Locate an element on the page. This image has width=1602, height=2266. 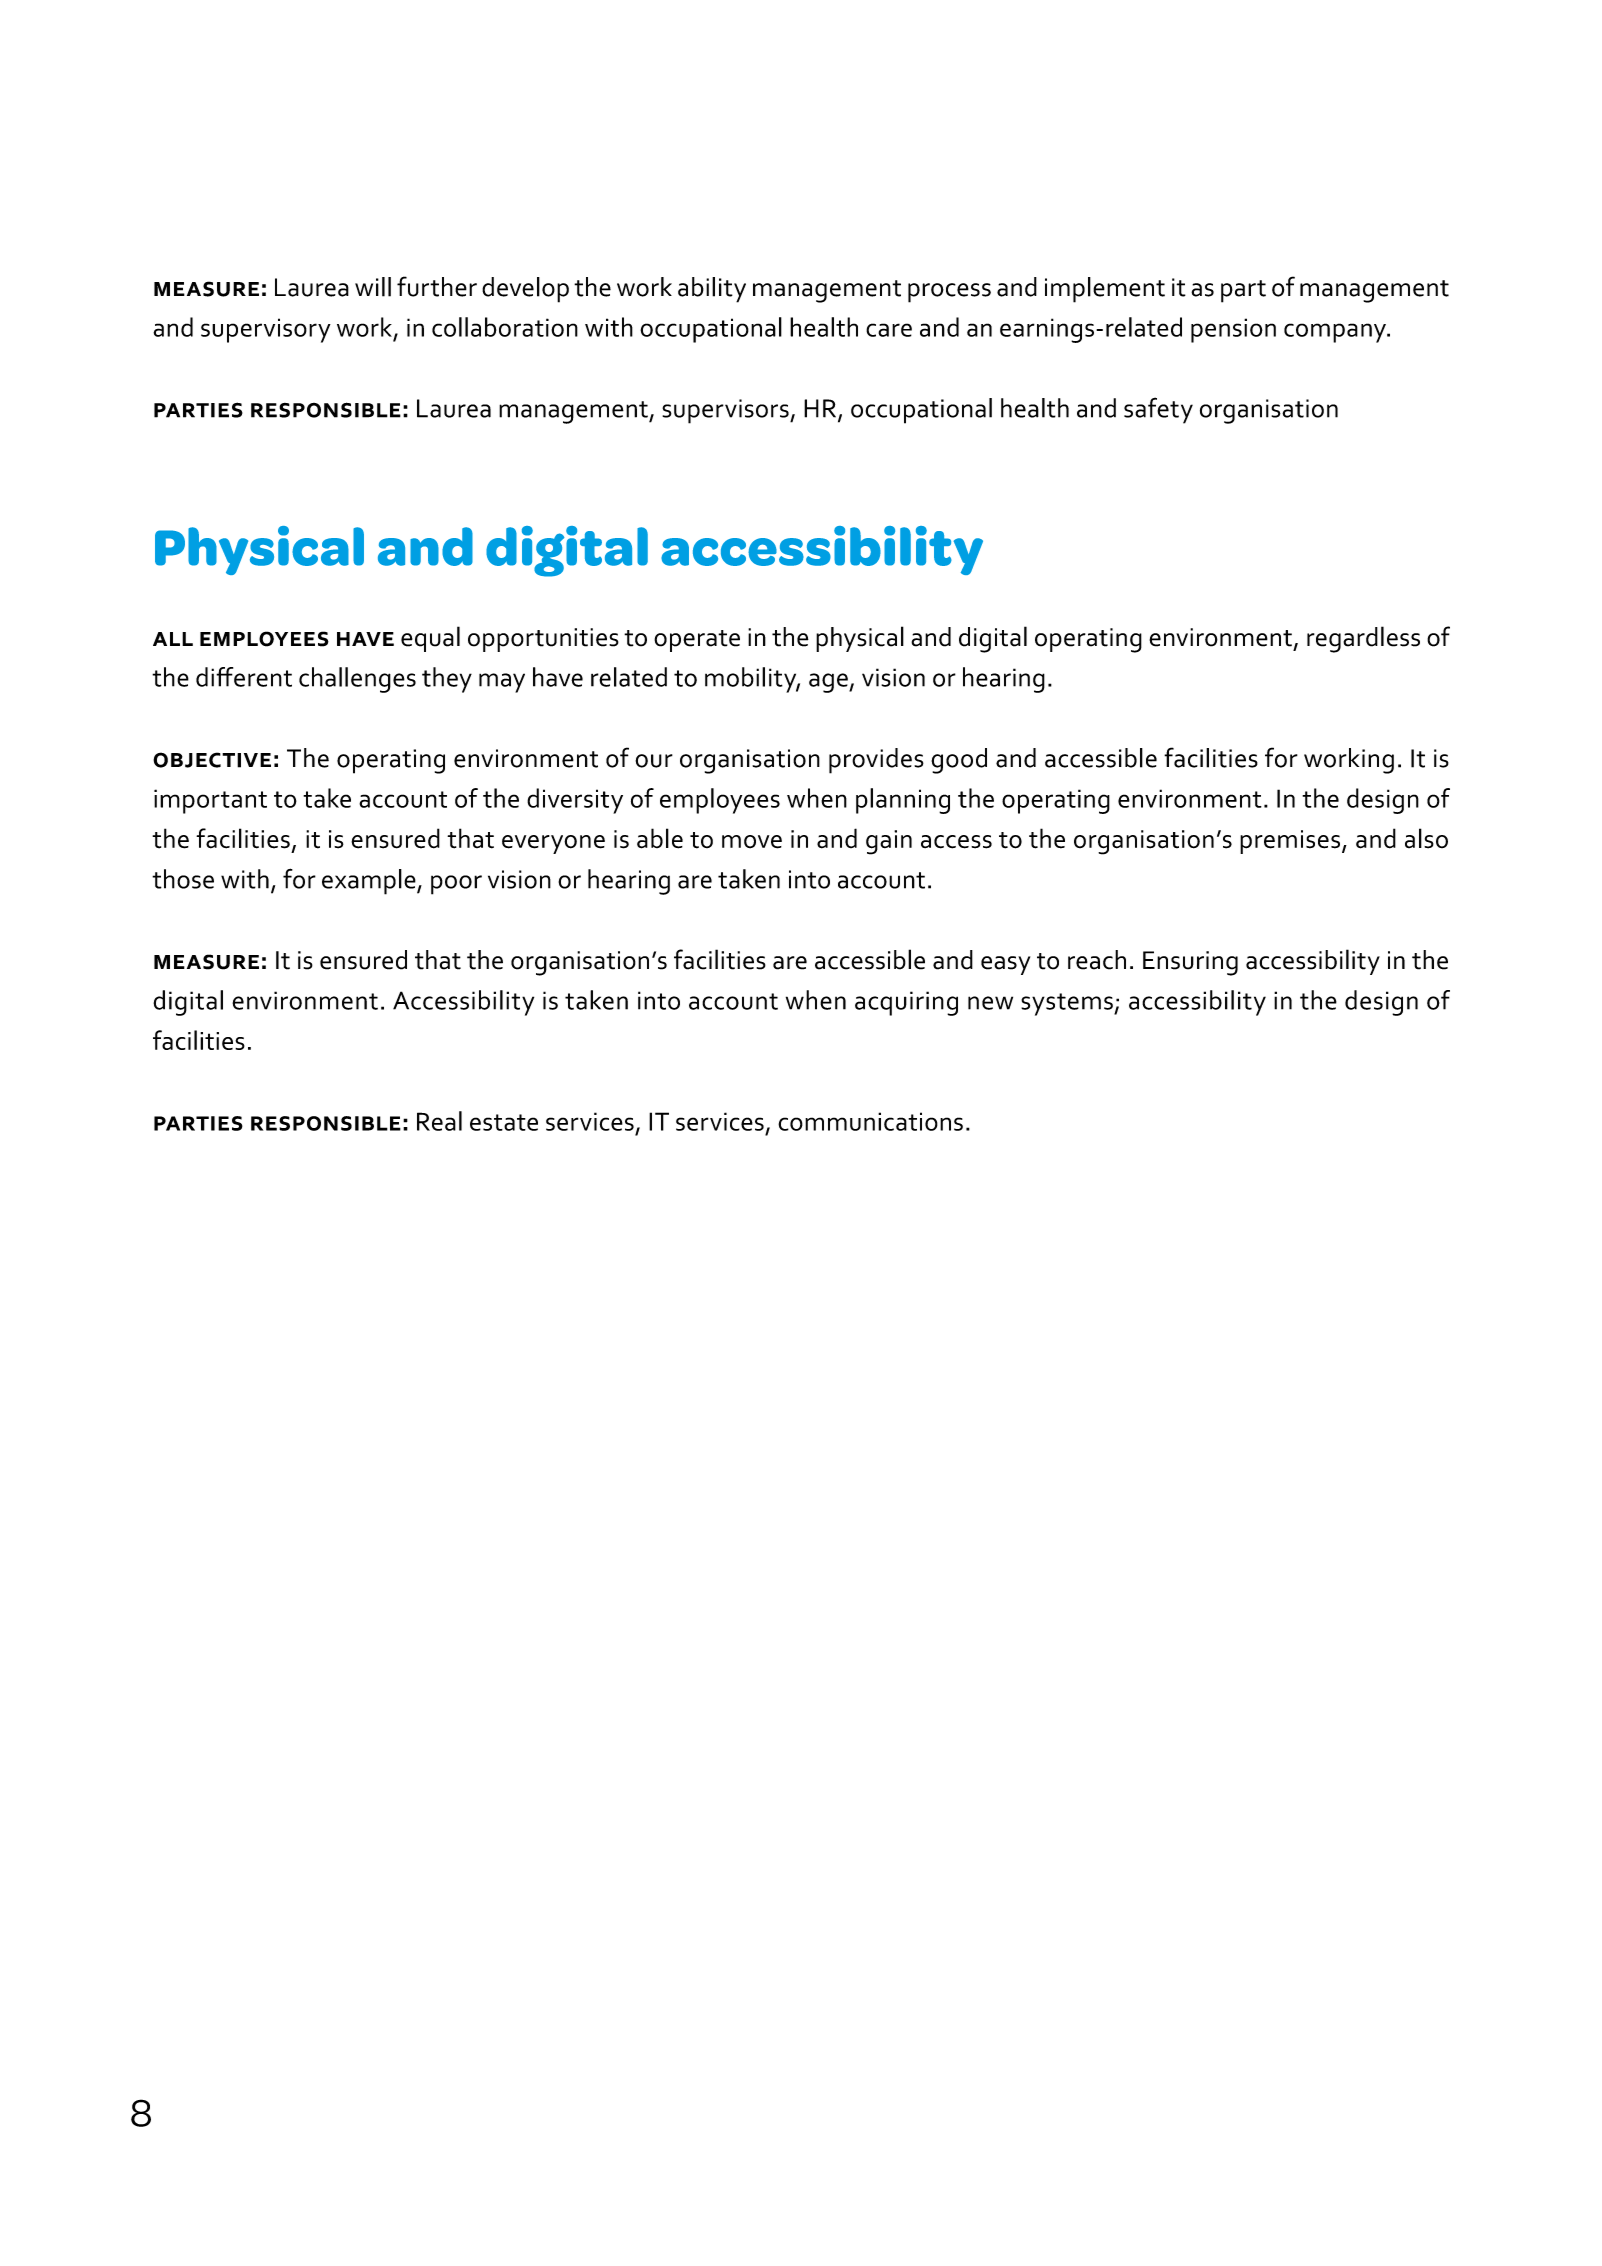
will is located at coordinates (373, 287).
